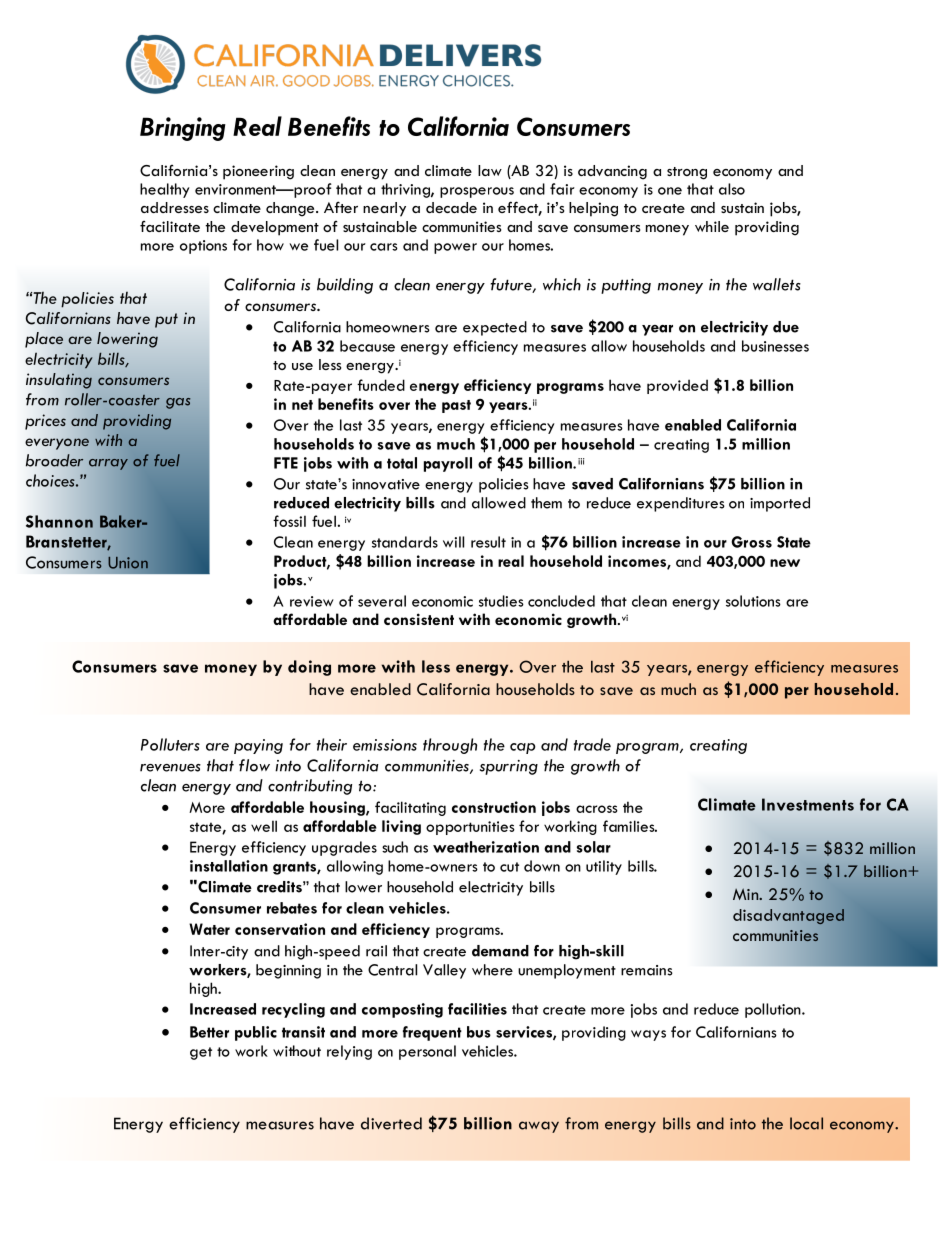 This screenshot has width=952, height=1233. Describe the element at coordinates (165, 190) in the screenshot. I see `healthy` at that location.
